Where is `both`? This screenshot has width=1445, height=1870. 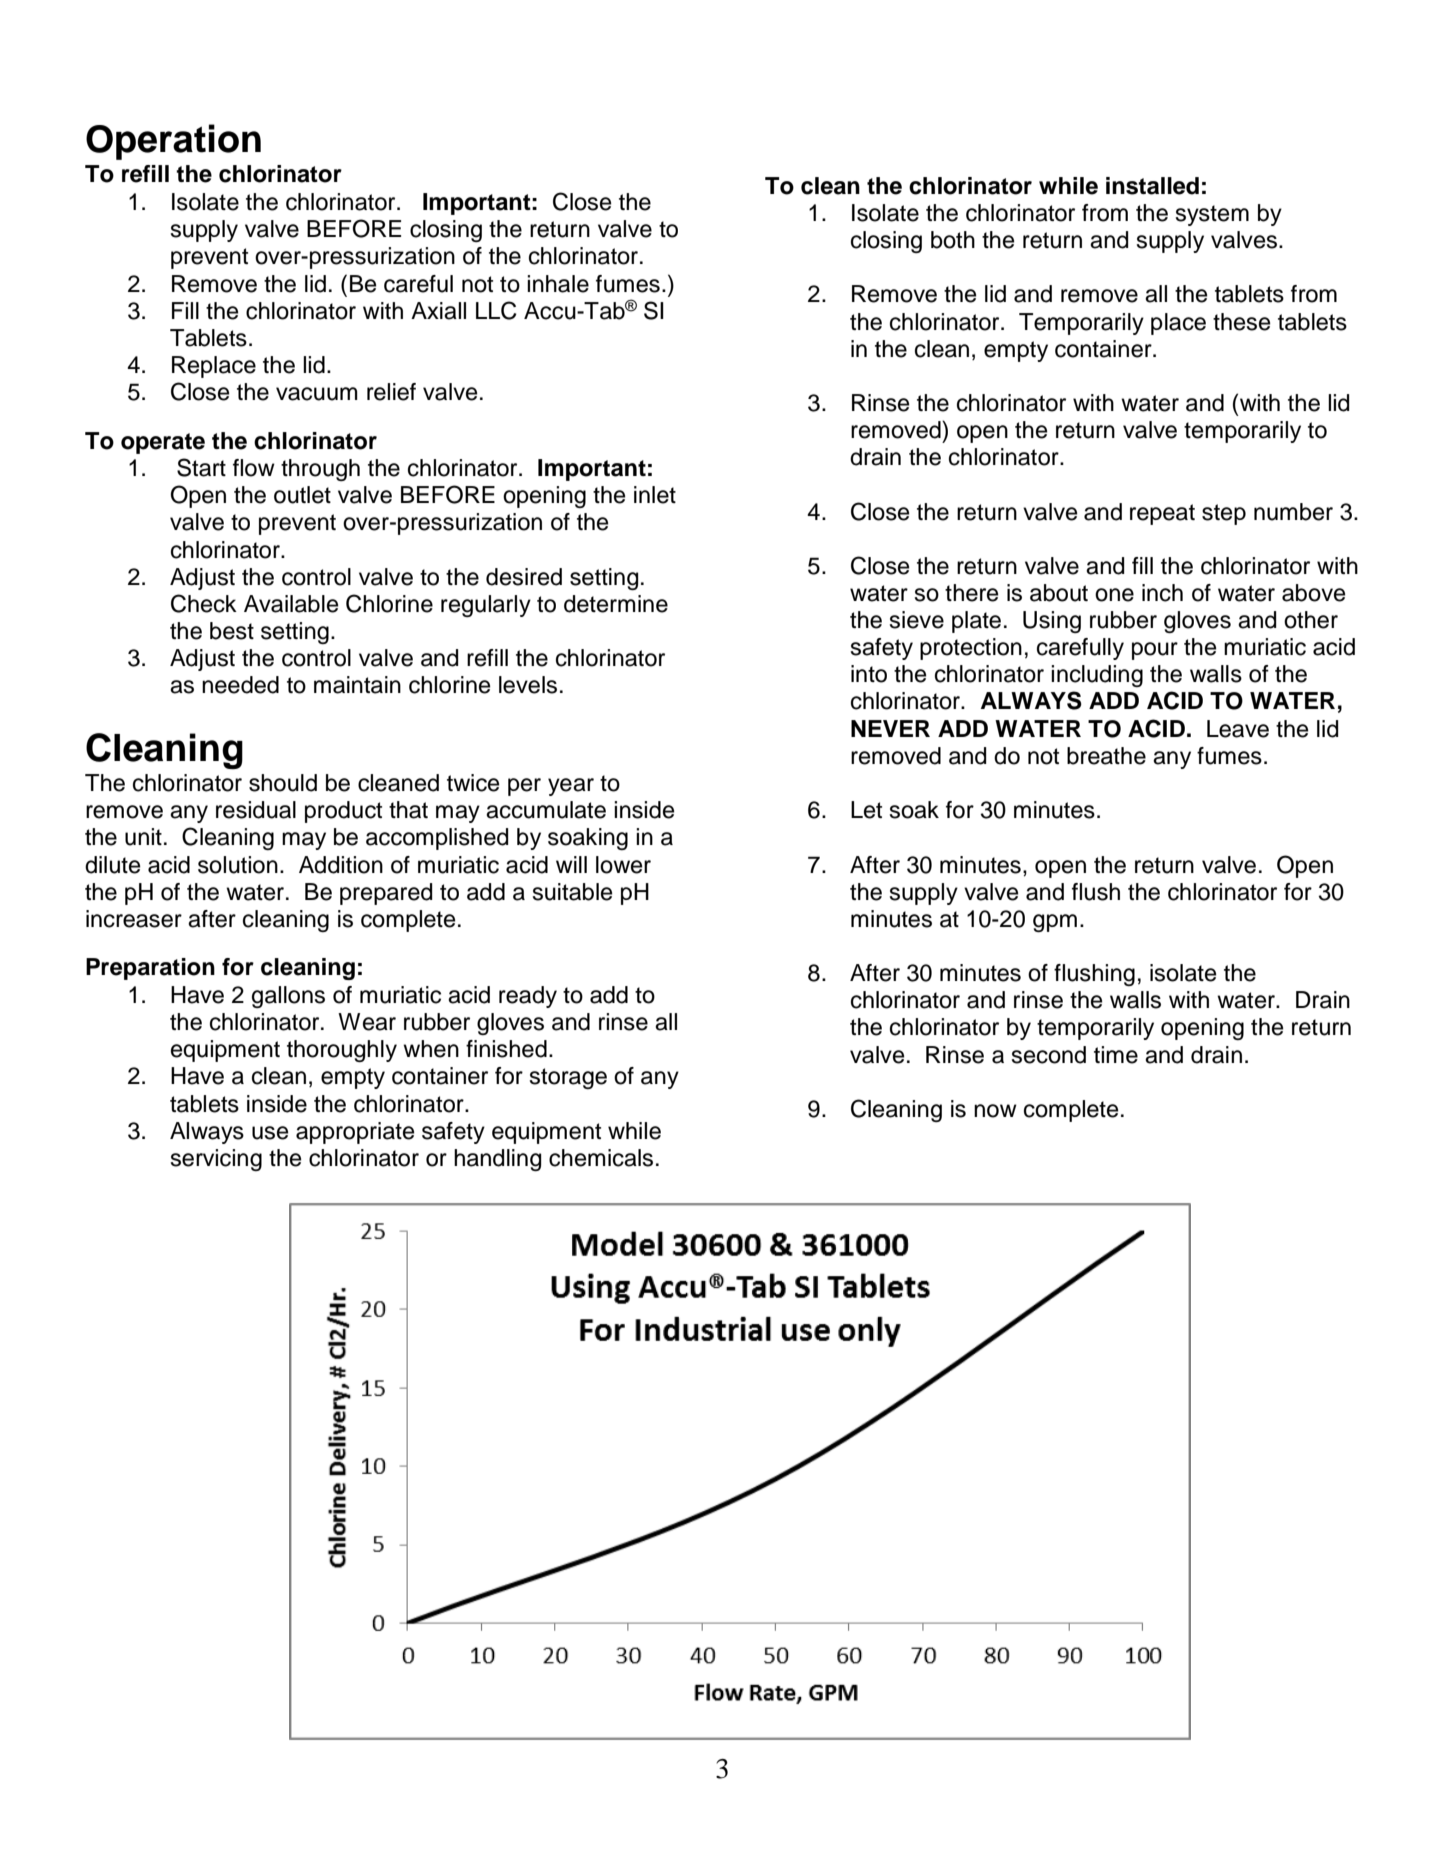 both is located at coordinates (953, 240).
